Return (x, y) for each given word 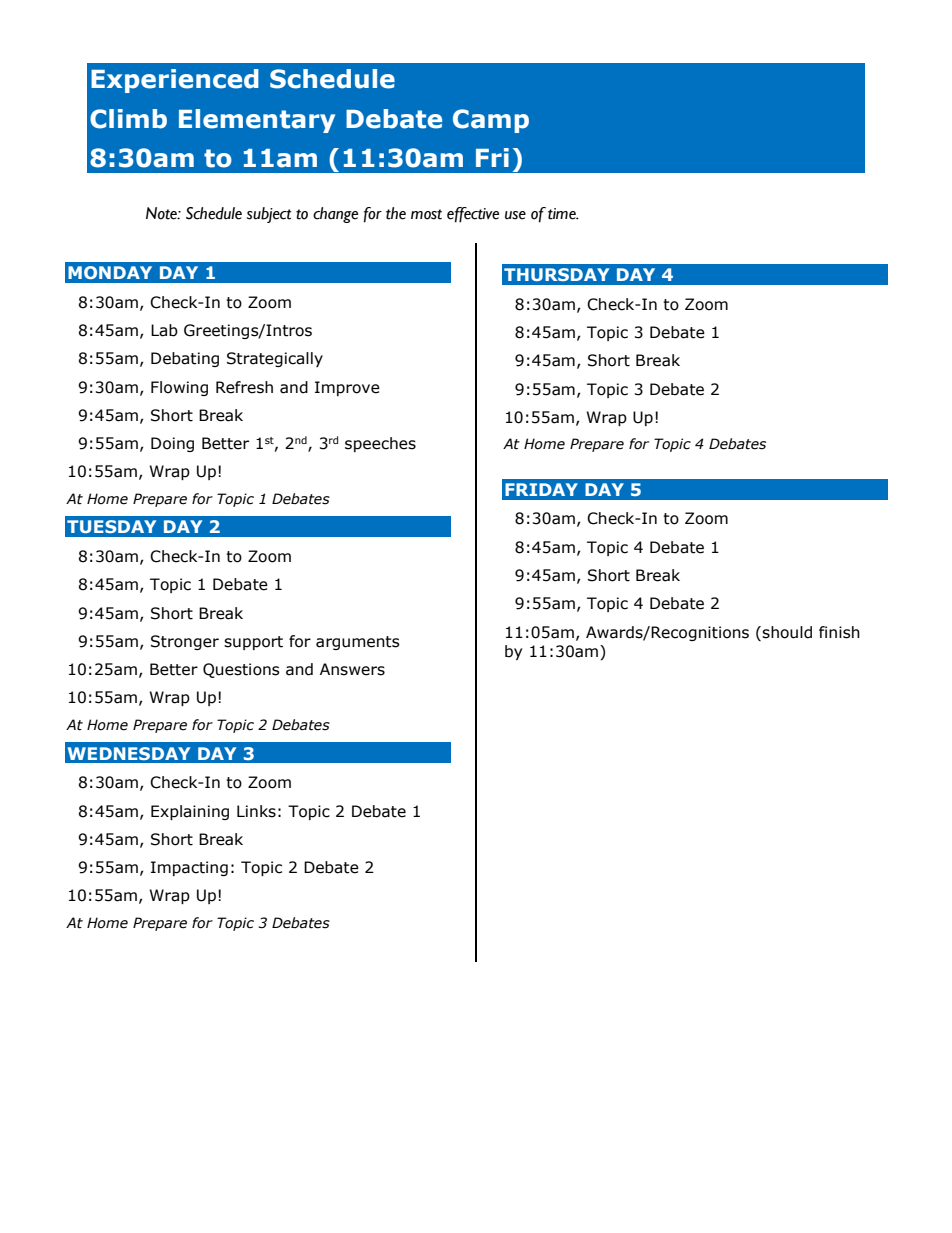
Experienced (175, 81)
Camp (491, 121)
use (515, 215)
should (787, 632)
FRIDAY (541, 489)
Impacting (189, 868)
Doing (172, 444)
